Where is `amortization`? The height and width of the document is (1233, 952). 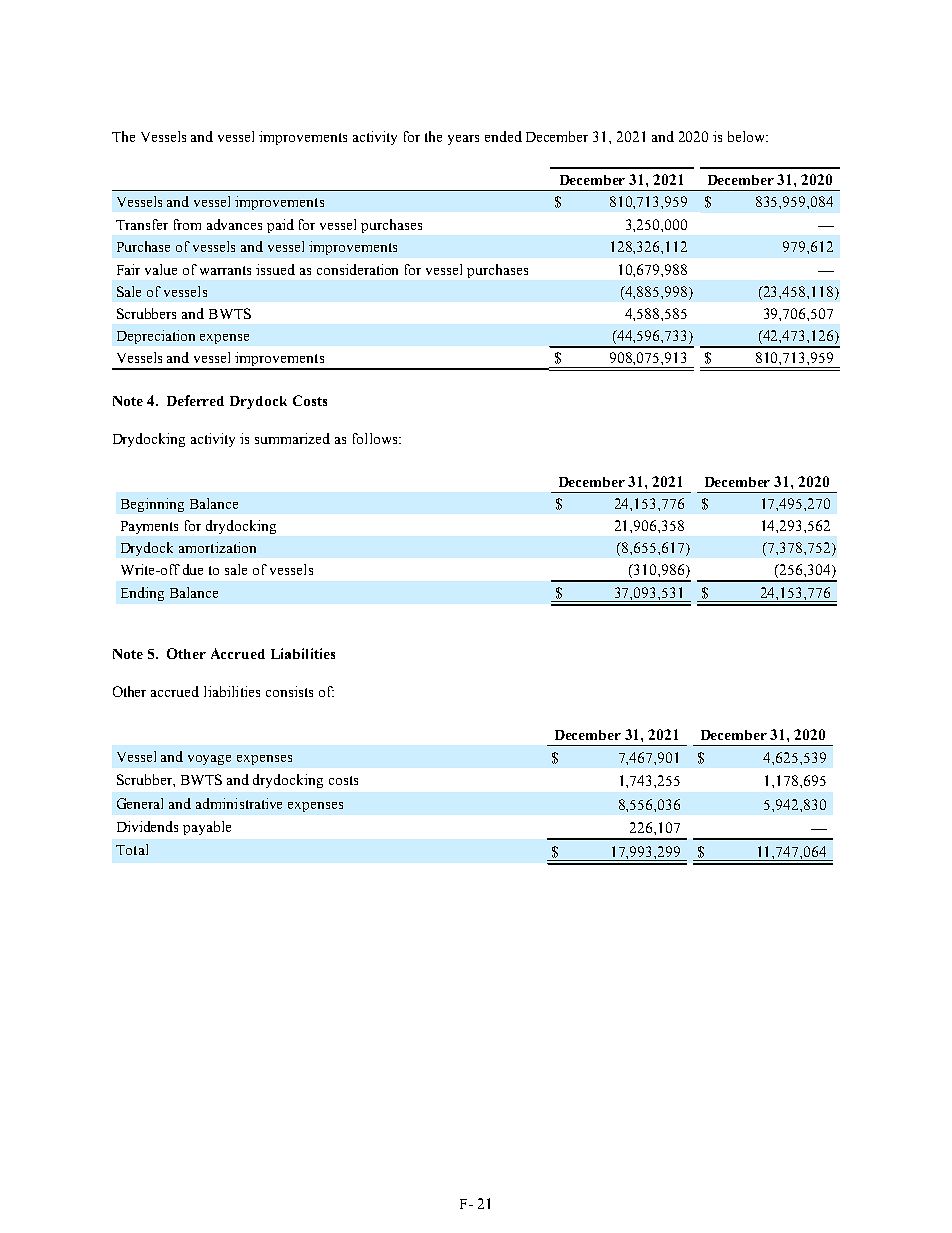
amortization is located at coordinates (217, 547).
